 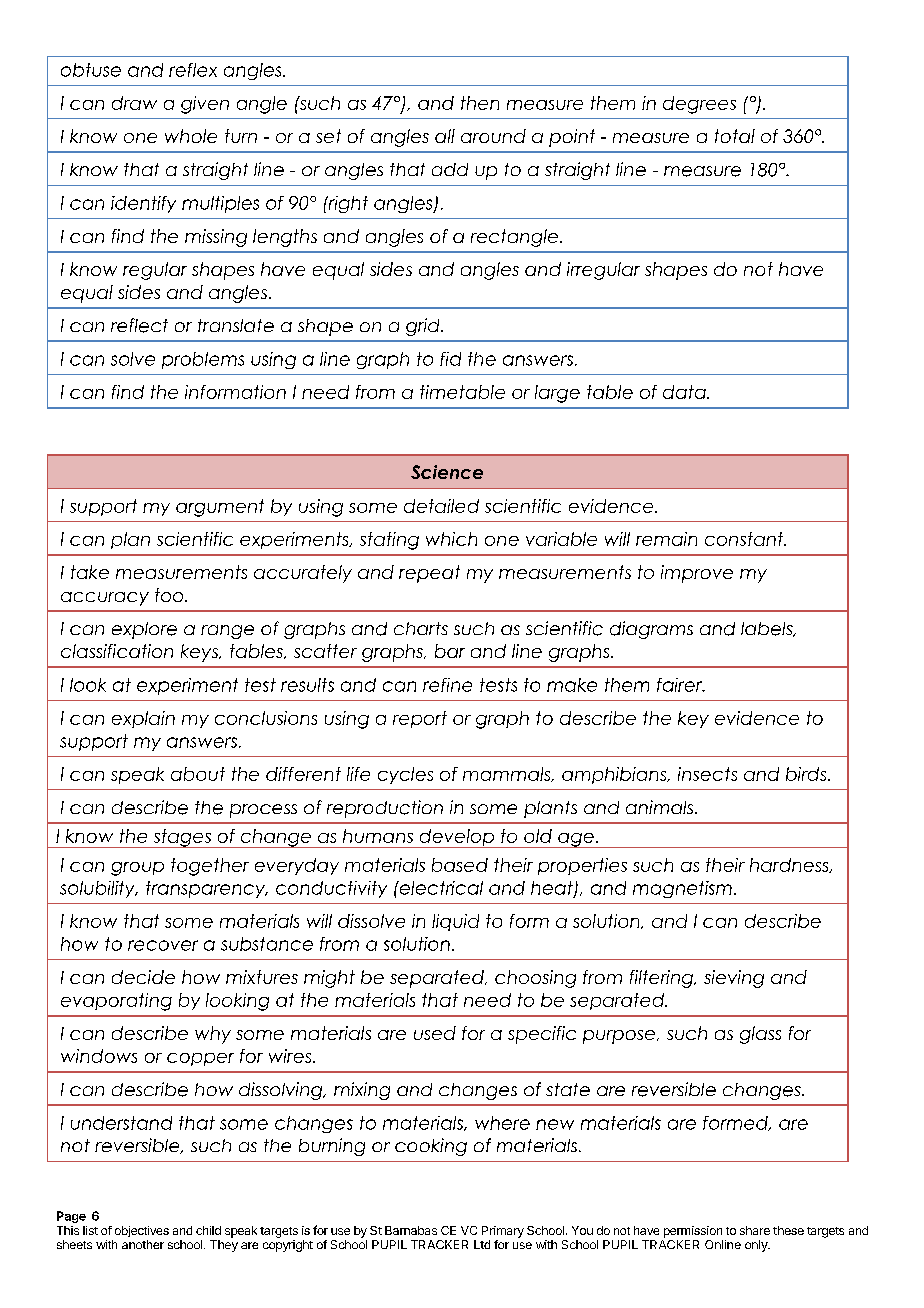 What do you see at coordinates (693, 1232) in the screenshot?
I see `permission` at bounding box center [693, 1232].
